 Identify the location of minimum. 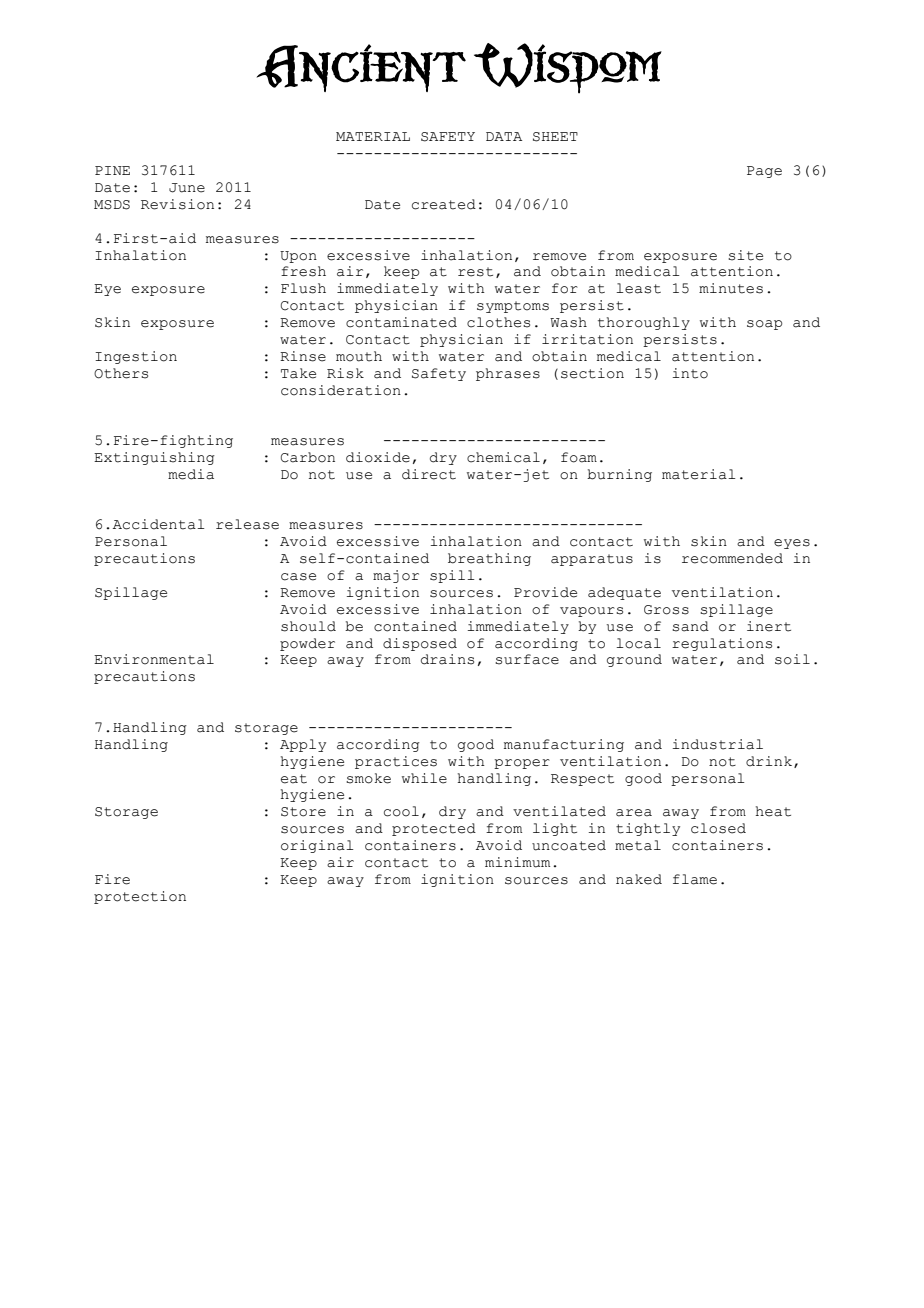
(517, 862).
